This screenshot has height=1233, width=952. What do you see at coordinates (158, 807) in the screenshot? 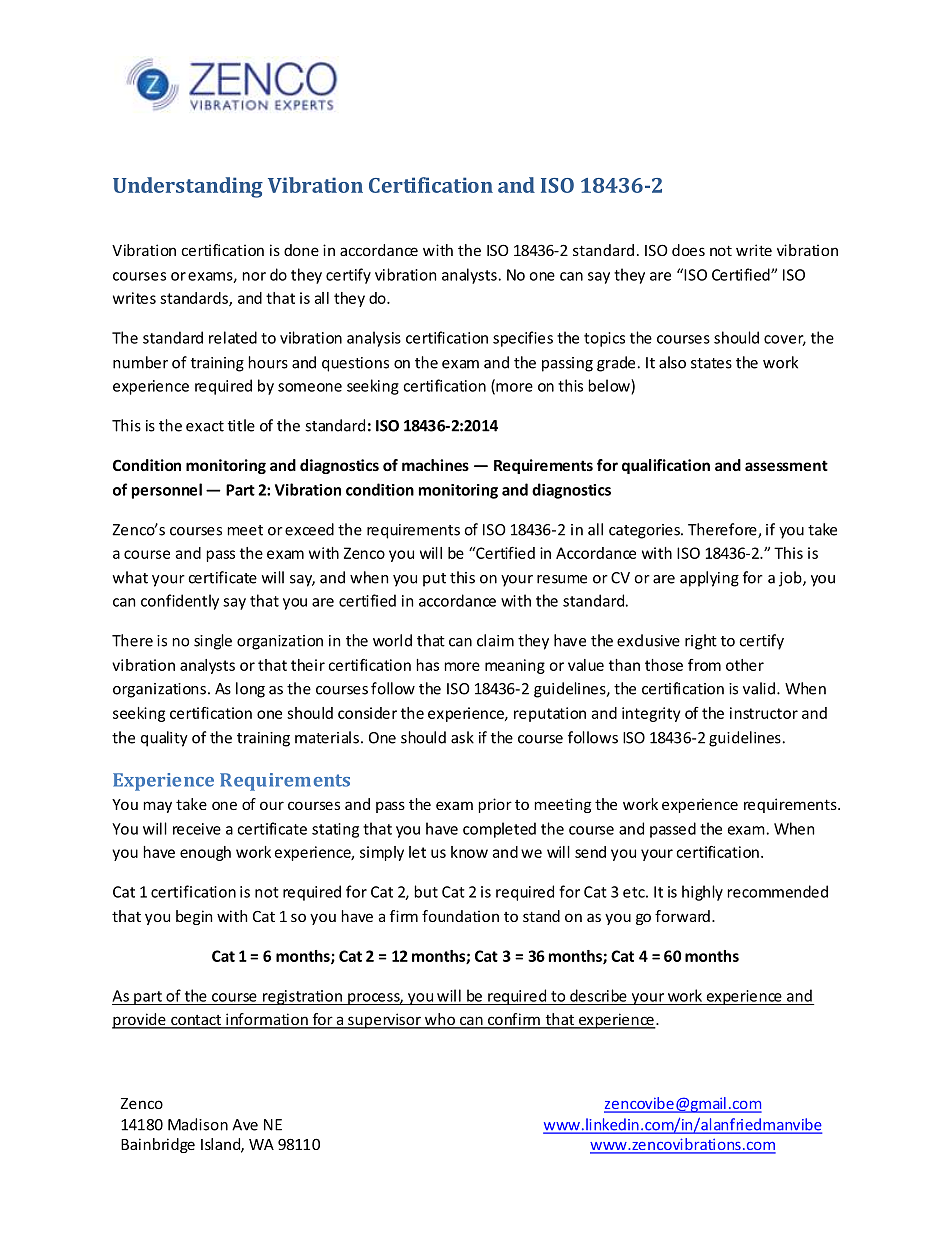
I see `may` at bounding box center [158, 807].
